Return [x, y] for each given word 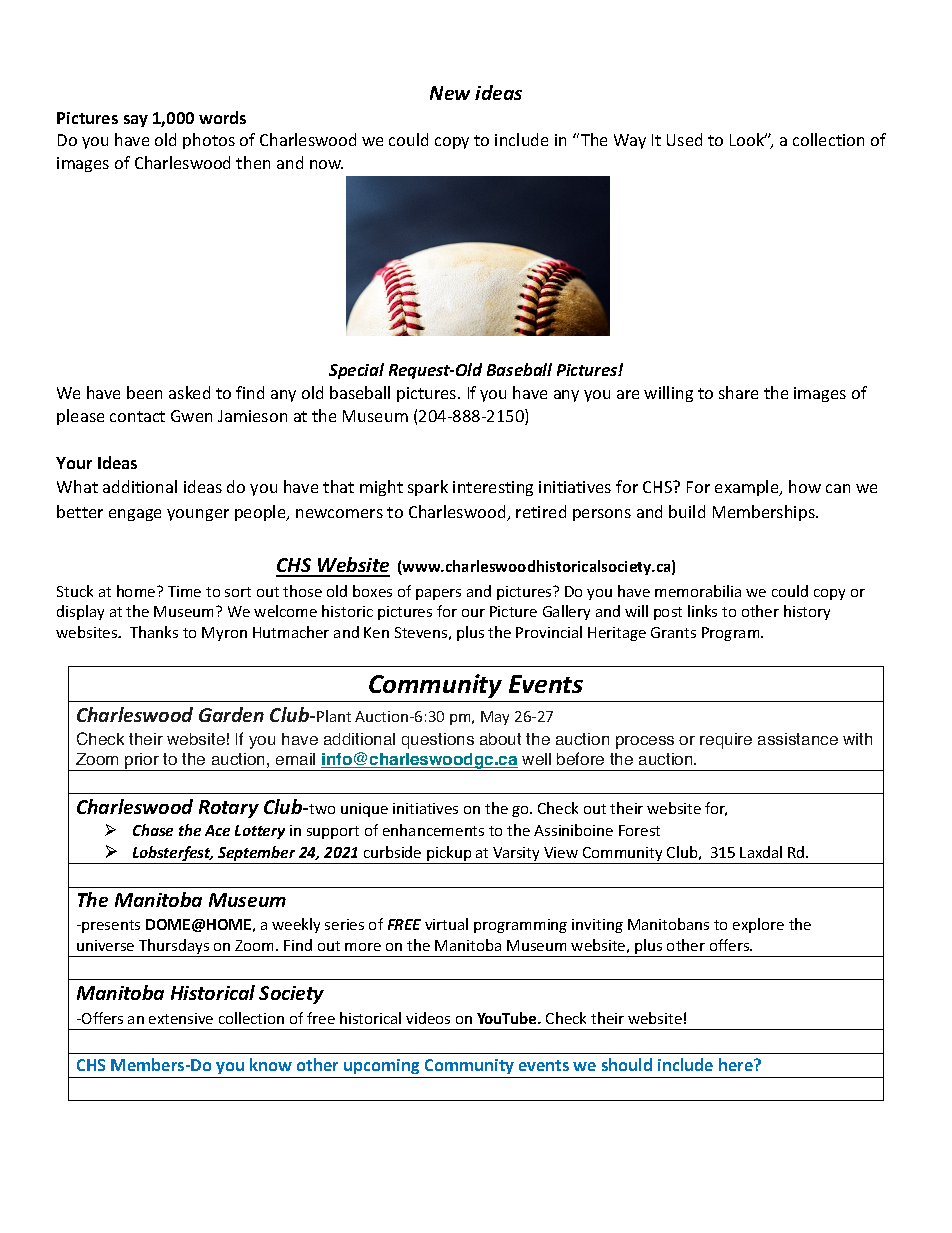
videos [428, 1018]
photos [209, 141]
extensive [181, 1018]
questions [438, 741]
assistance [798, 739]
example [748, 488]
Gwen [191, 416]
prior [142, 762]
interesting [493, 488]
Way [630, 141]
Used [684, 139]
